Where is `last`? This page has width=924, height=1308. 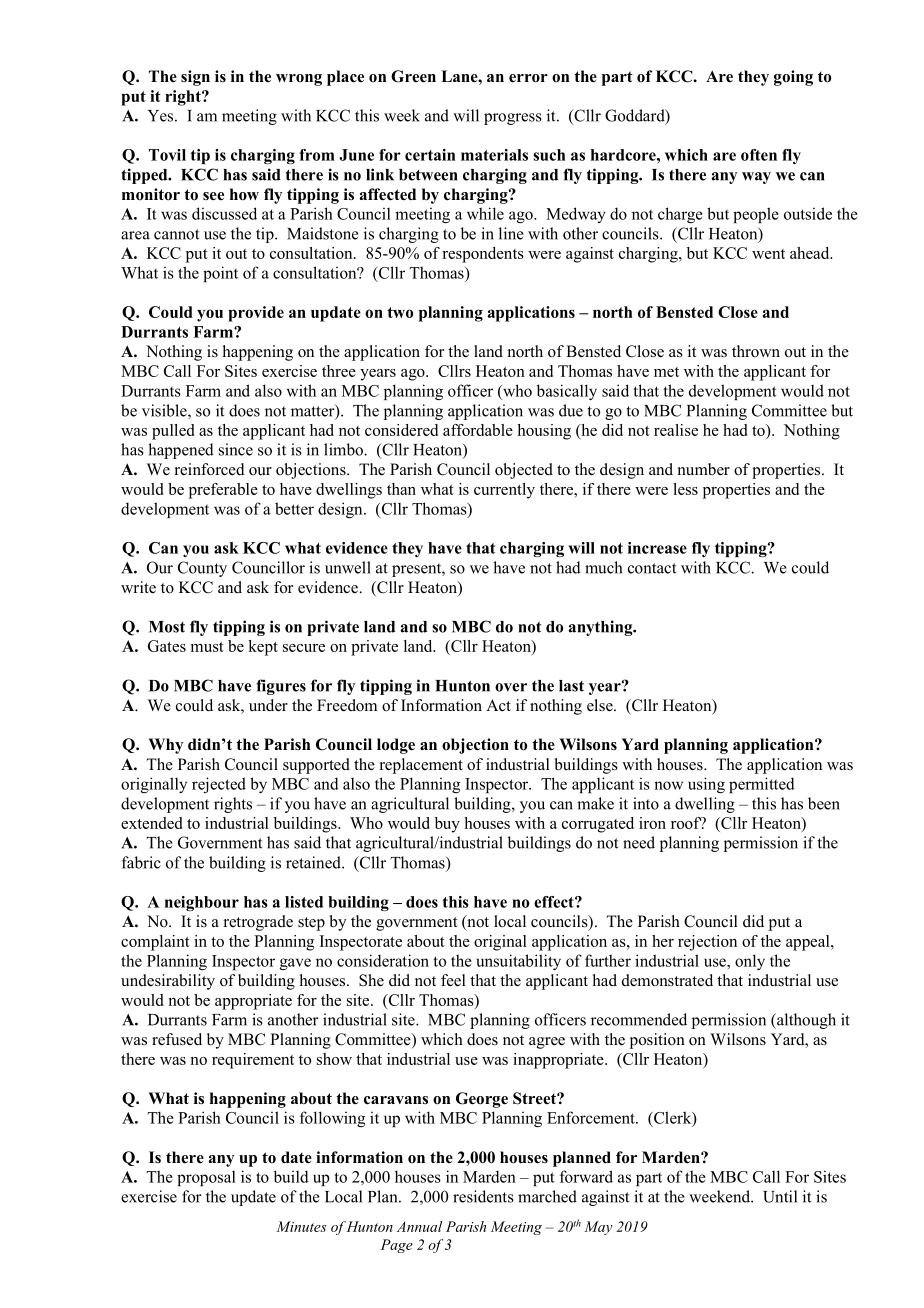
last is located at coordinates (571, 686).
